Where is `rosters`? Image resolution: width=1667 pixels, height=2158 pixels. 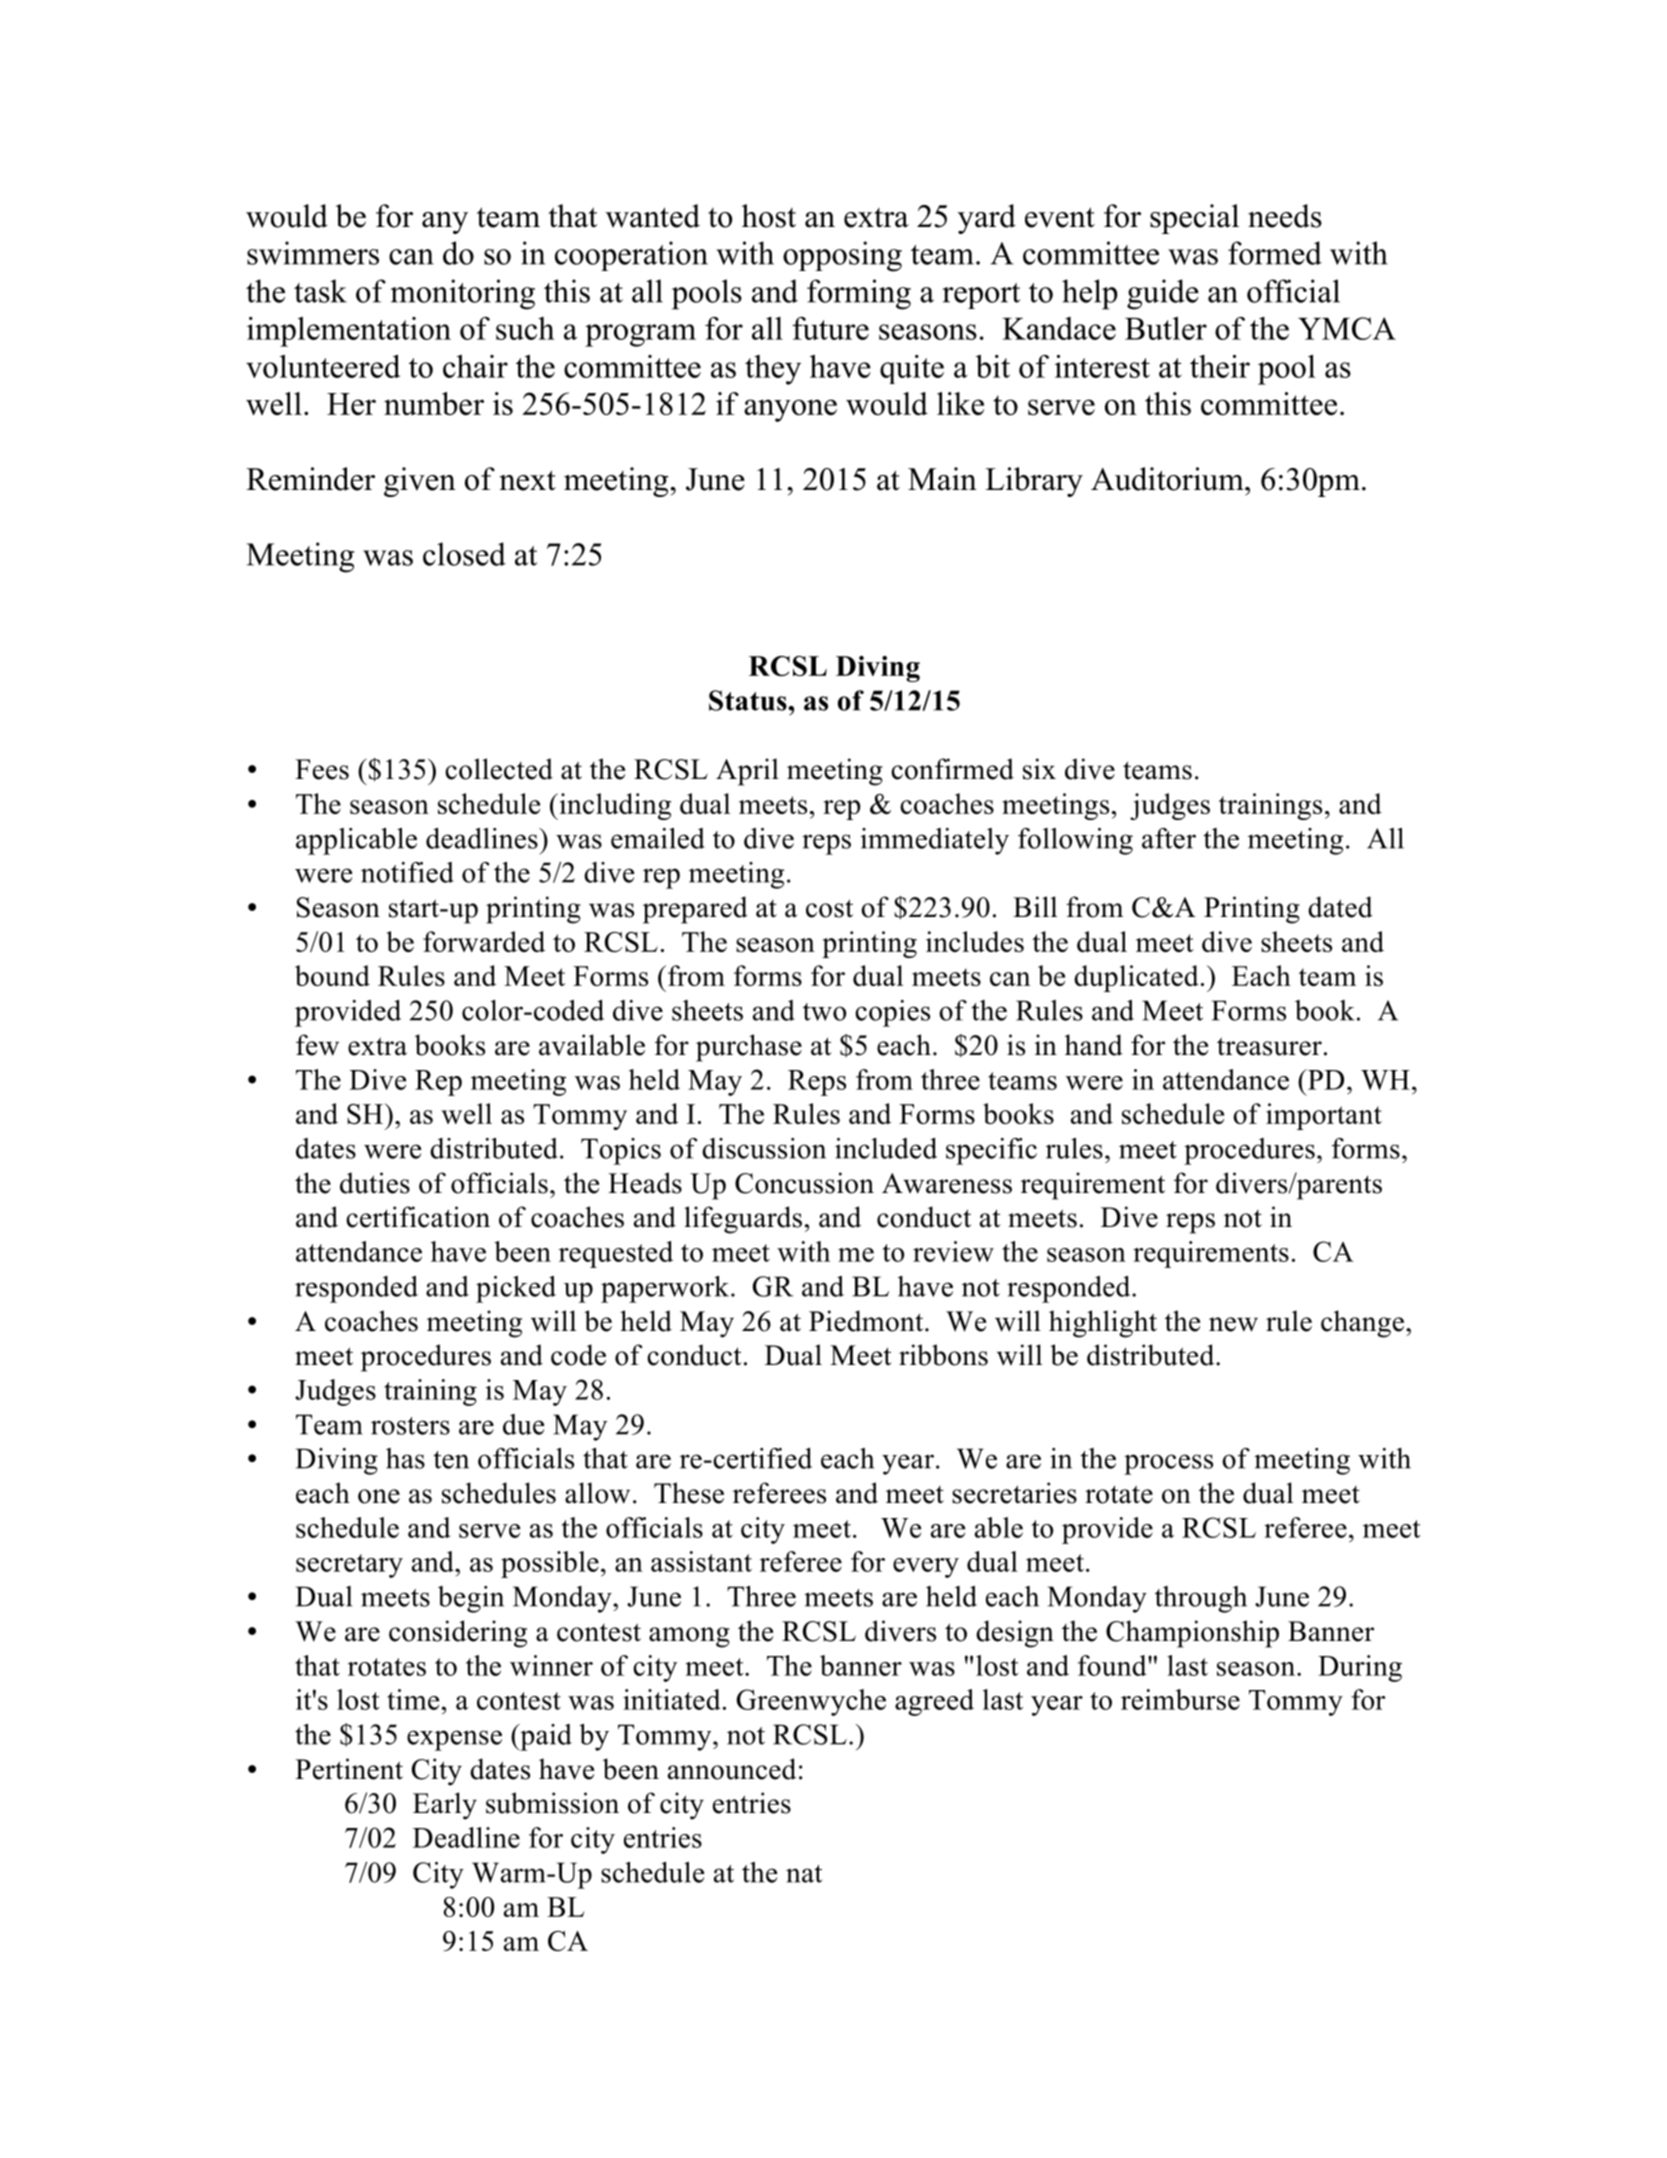 rosters is located at coordinates (410, 1426).
